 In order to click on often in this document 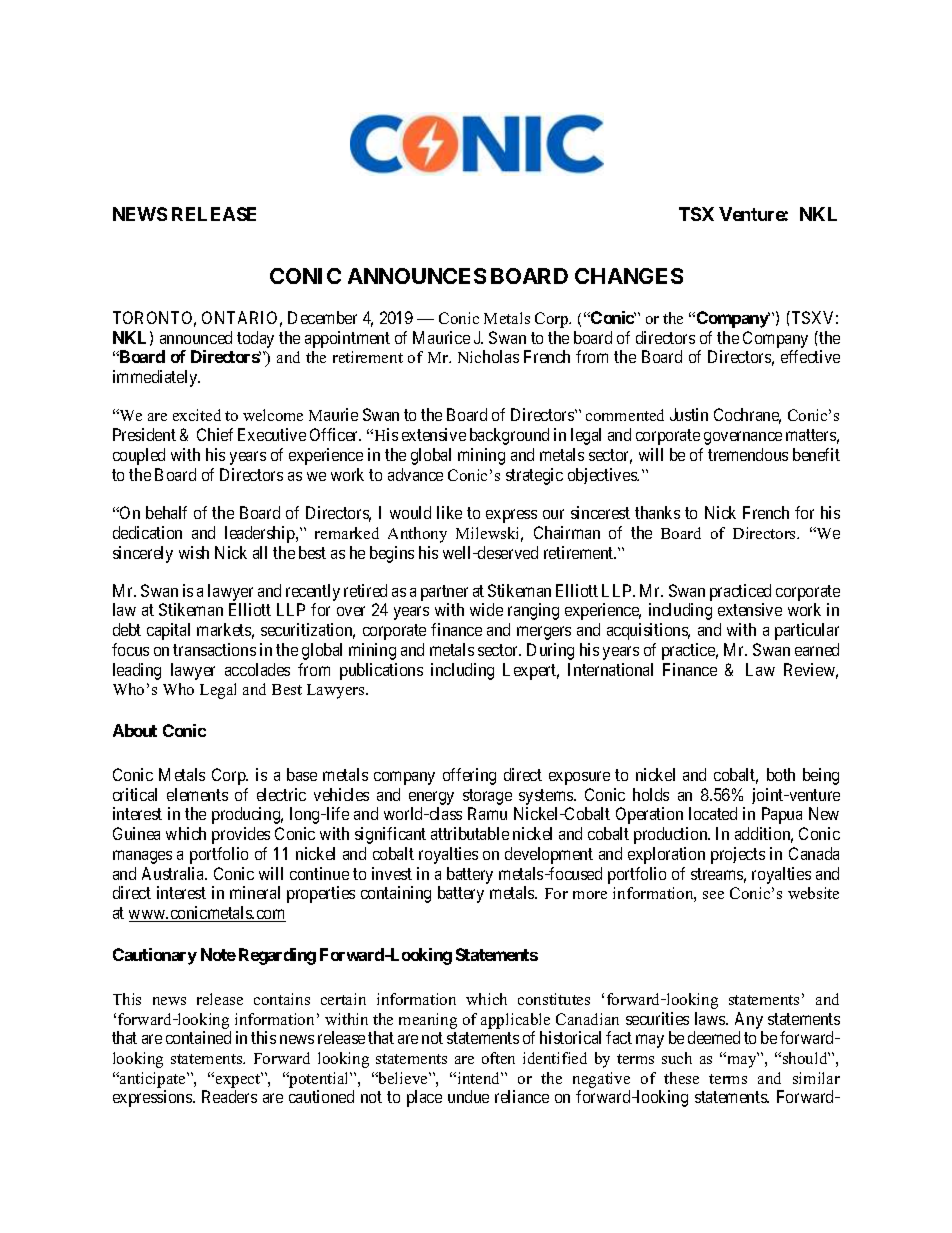, I will do `click(498, 1058)`.
